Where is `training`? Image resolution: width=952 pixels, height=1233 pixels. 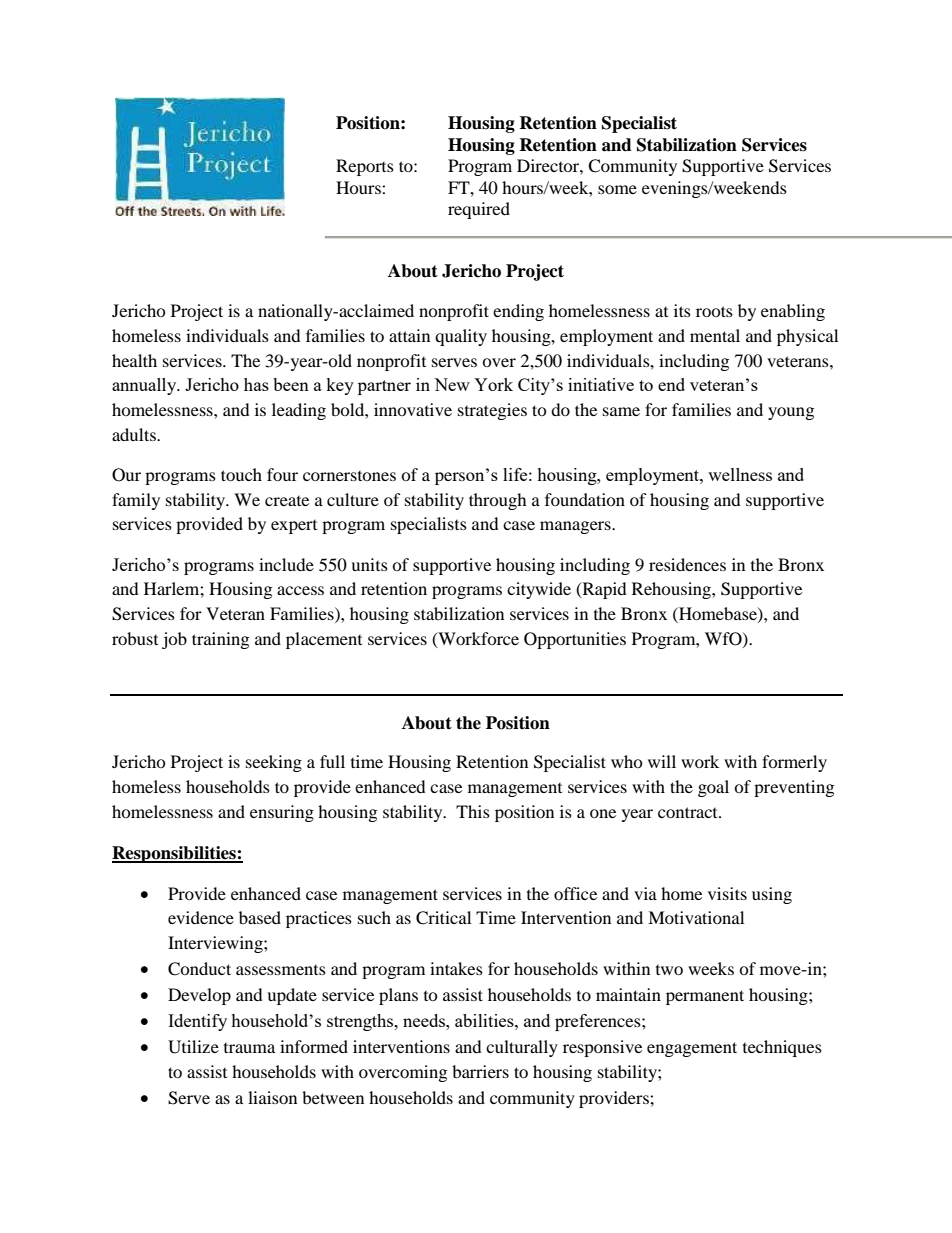 training is located at coordinates (220, 640).
